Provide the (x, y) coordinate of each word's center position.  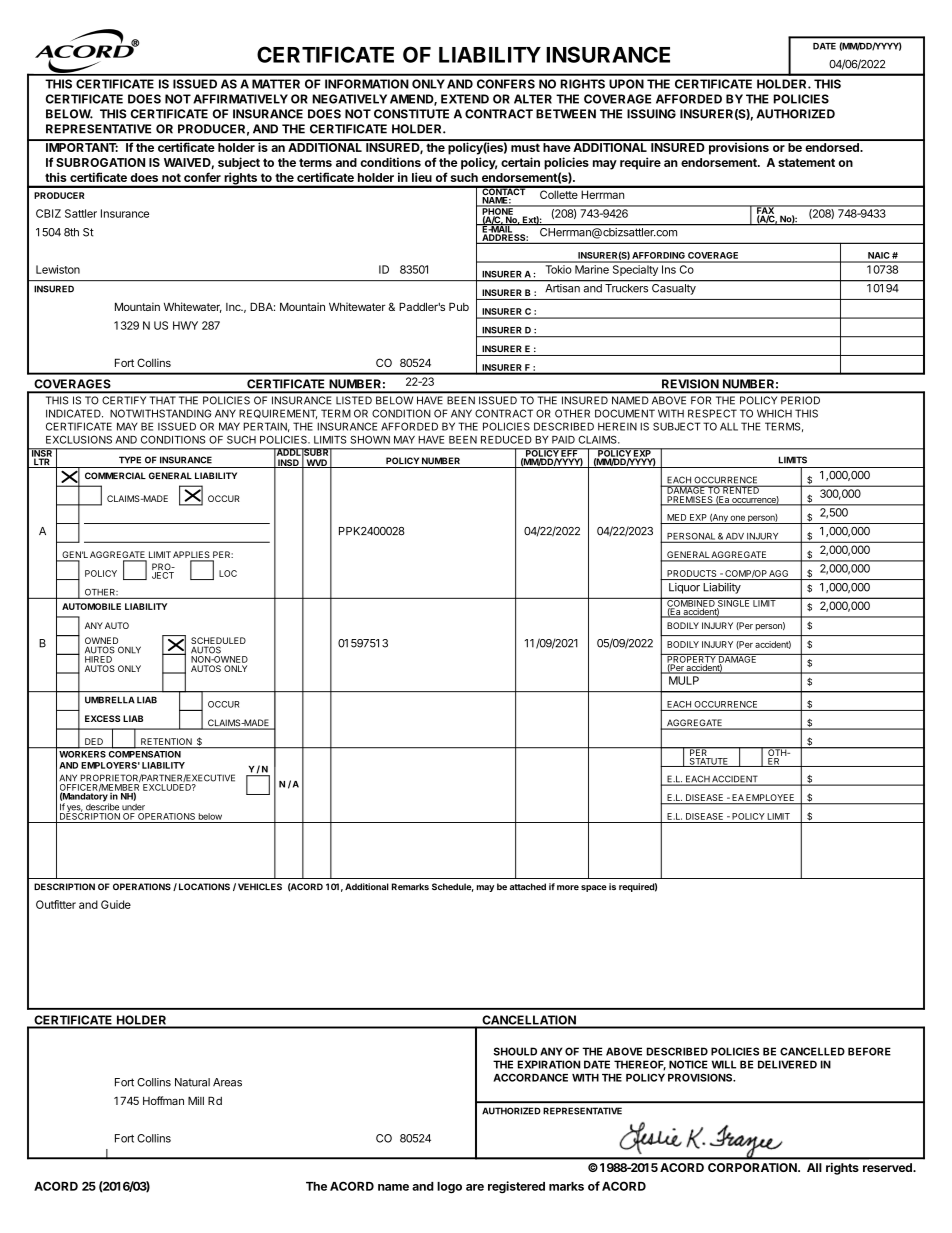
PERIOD (800, 400)
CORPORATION (753, 1167)
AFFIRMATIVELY (240, 99)
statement (806, 162)
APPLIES (192, 556)
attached (528, 886)
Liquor (684, 588)
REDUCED (506, 439)
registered (516, 1187)
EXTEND (465, 99)
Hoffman (163, 1100)
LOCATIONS (204, 886)
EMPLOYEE (771, 799)
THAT (162, 400)
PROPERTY (691, 659)
